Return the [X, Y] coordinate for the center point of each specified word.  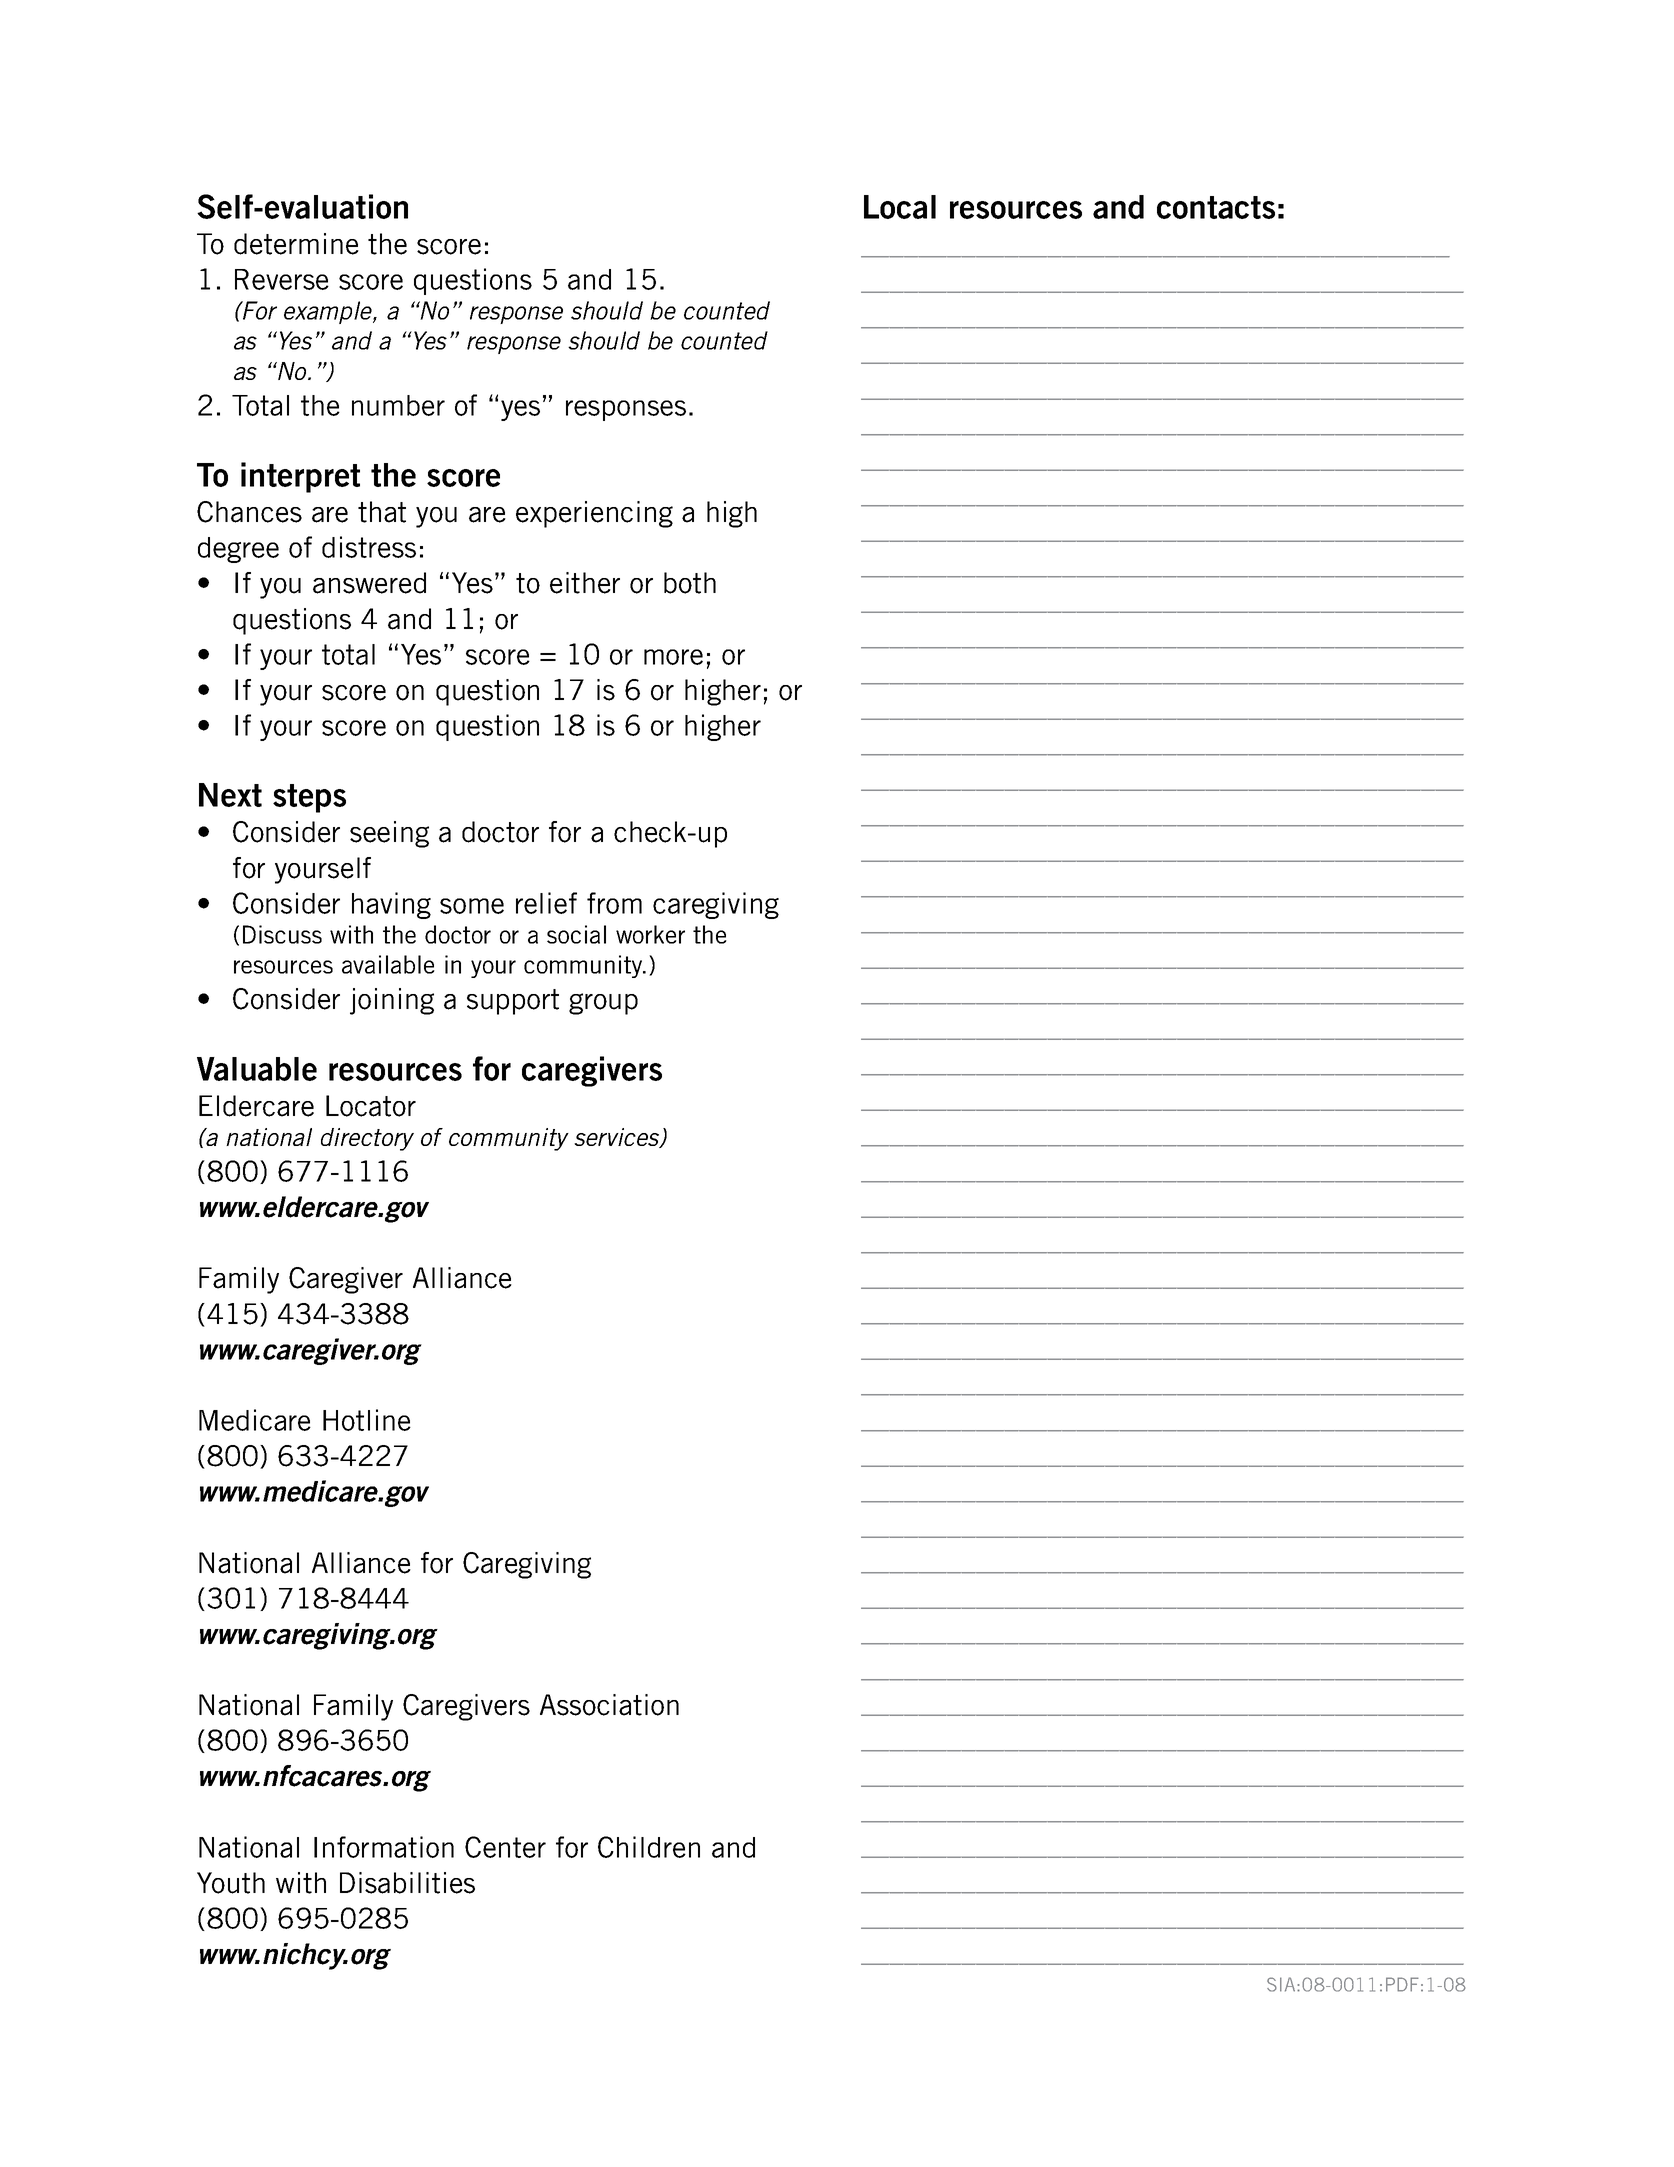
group [603, 1004]
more [673, 657]
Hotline [367, 1420]
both [690, 583]
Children [649, 1847]
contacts [1216, 207]
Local [900, 207]
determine [296, 244]
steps [309, 798]
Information [384, 1847]
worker [650, 934]
